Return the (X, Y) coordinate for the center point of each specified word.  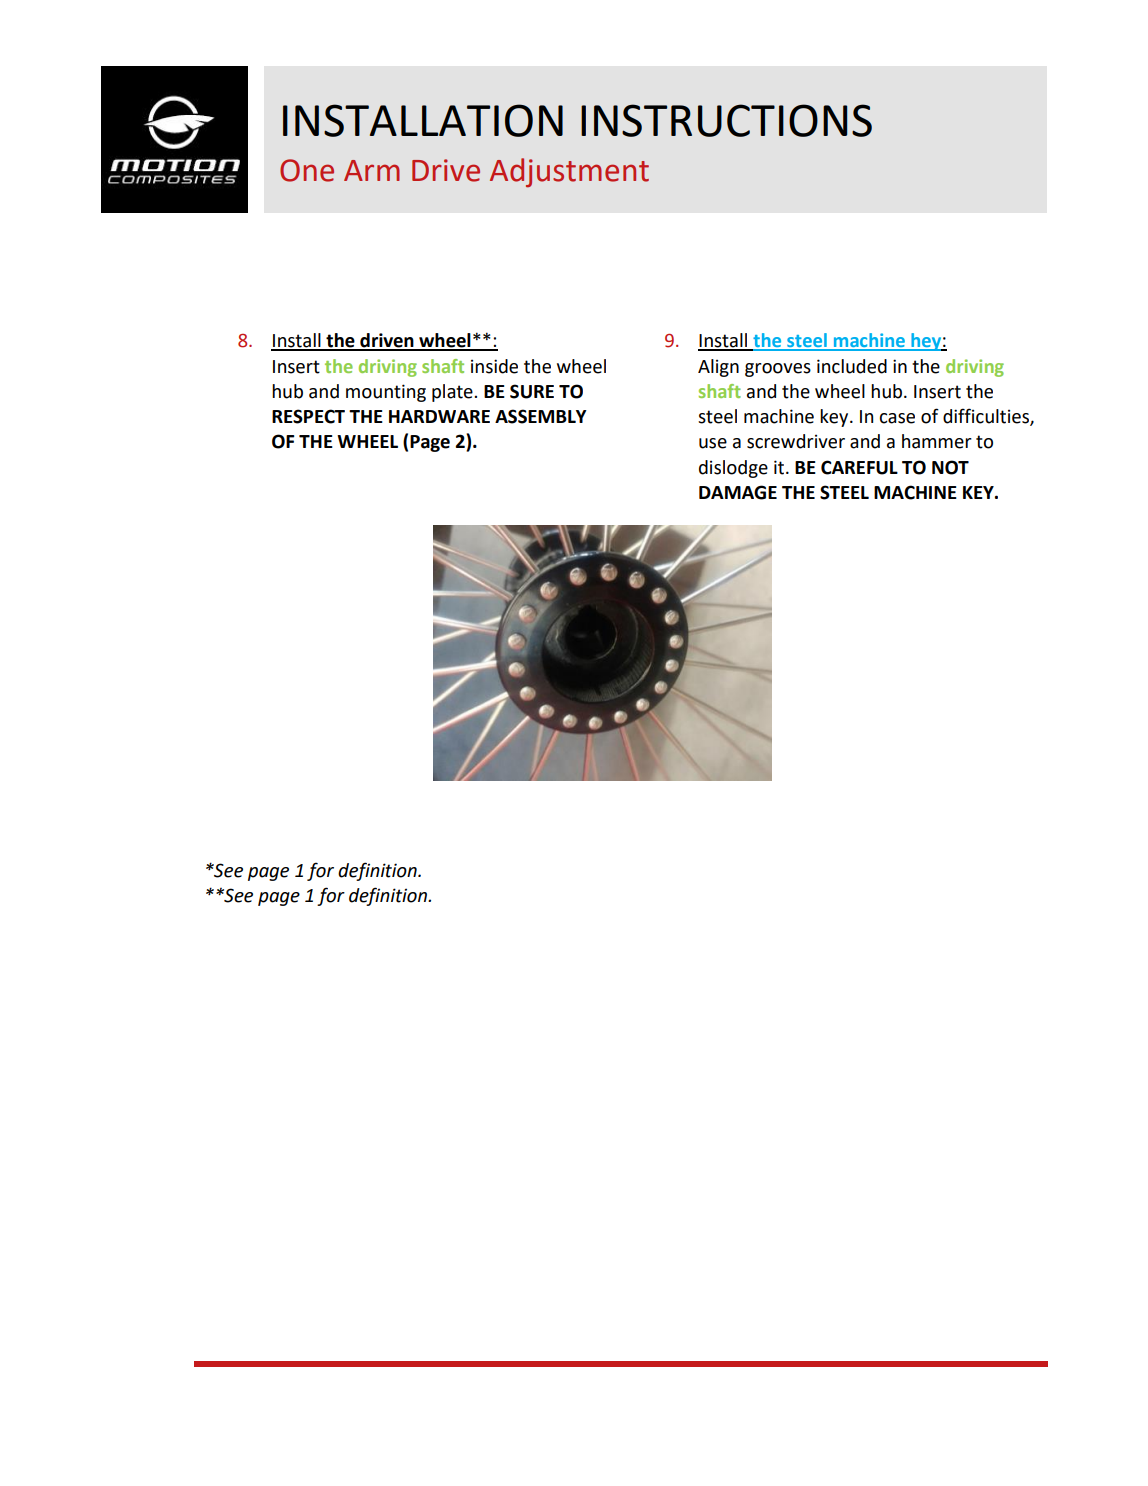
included (852, 366)
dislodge (733, 469)
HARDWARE (439, 416)
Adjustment (569, 173)
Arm (372, 170)
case (897, 418)
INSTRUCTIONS (726, 120)
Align (718, 368)
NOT (950, 467)
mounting (386, 393)
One (307, 170)
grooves (778, 370)
